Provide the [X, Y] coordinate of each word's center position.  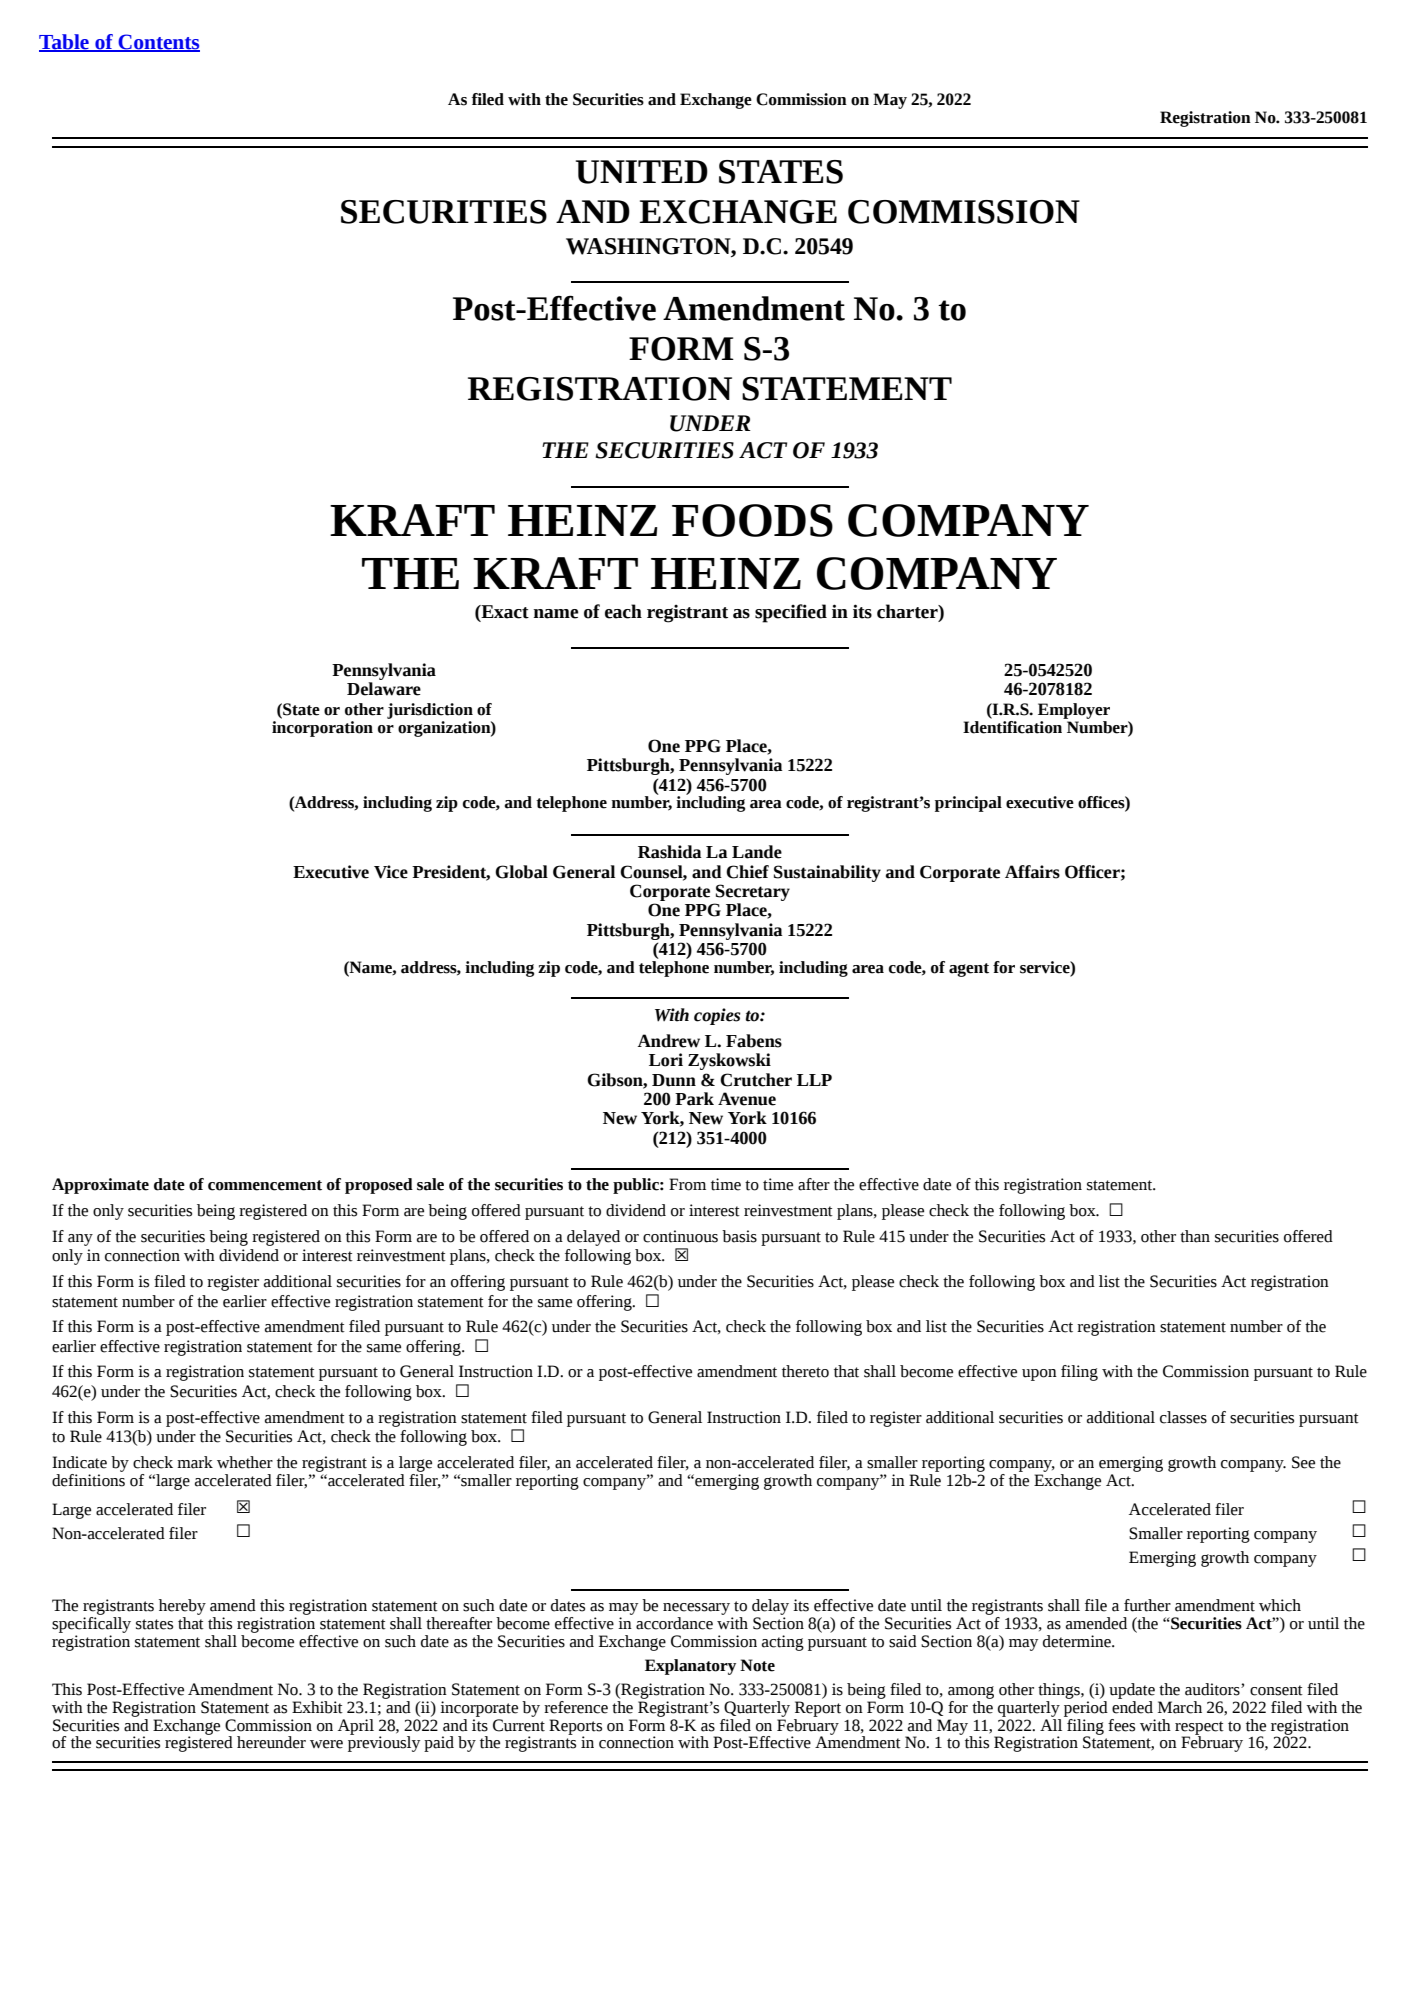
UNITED [642, 172]
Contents [158, 43]
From [687, 1184]
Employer [1074, 711]
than [1195, 1236]
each [623, 611]
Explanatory [690, 1667]
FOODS [752, 520]
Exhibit [317, 1707]
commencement [265, 1185]
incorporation [322, 727]
